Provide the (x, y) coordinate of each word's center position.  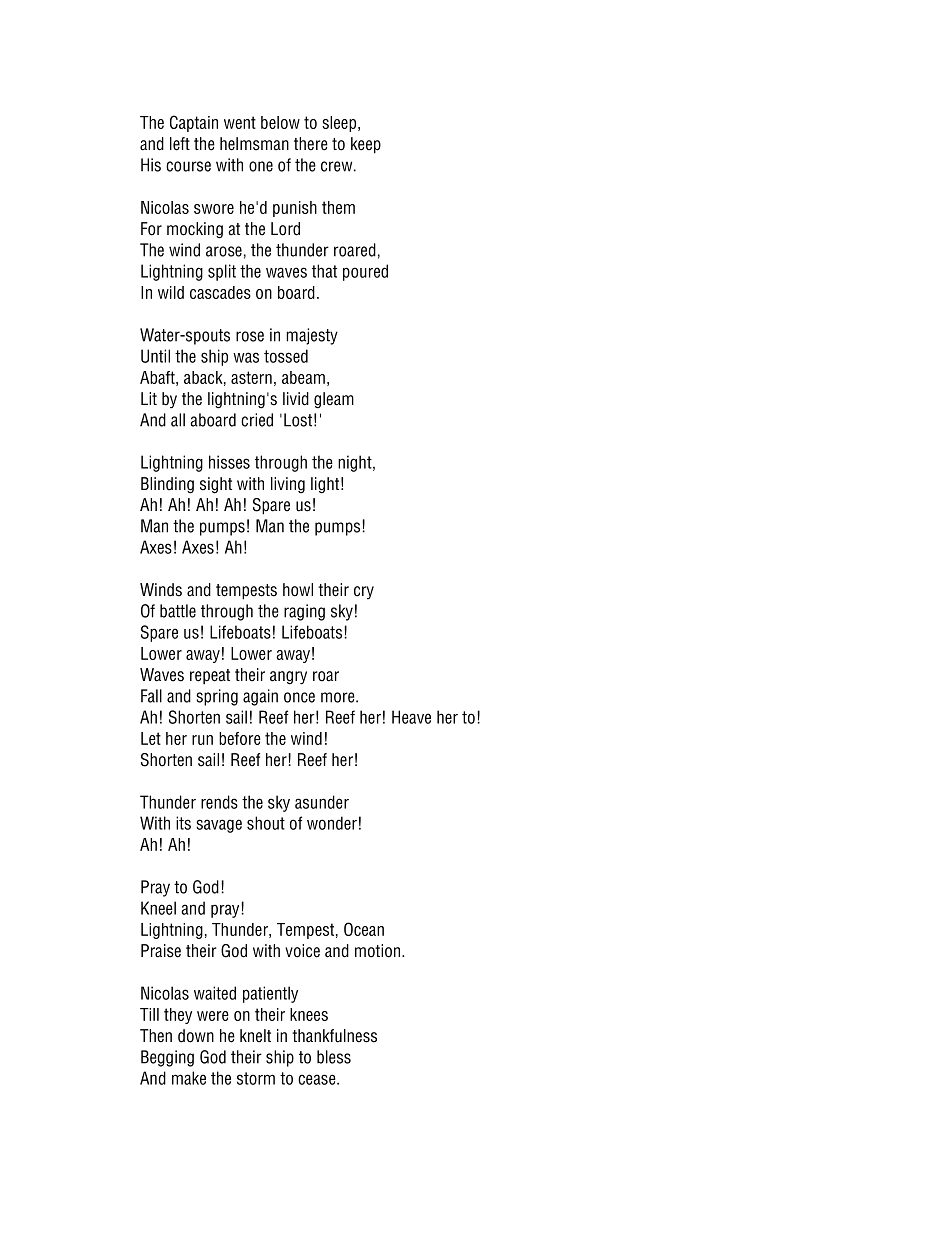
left (180, 144)
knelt (255, 1036)
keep (366, 145)
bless (334, 1057)
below (280, 122)
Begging (167, 1058)
